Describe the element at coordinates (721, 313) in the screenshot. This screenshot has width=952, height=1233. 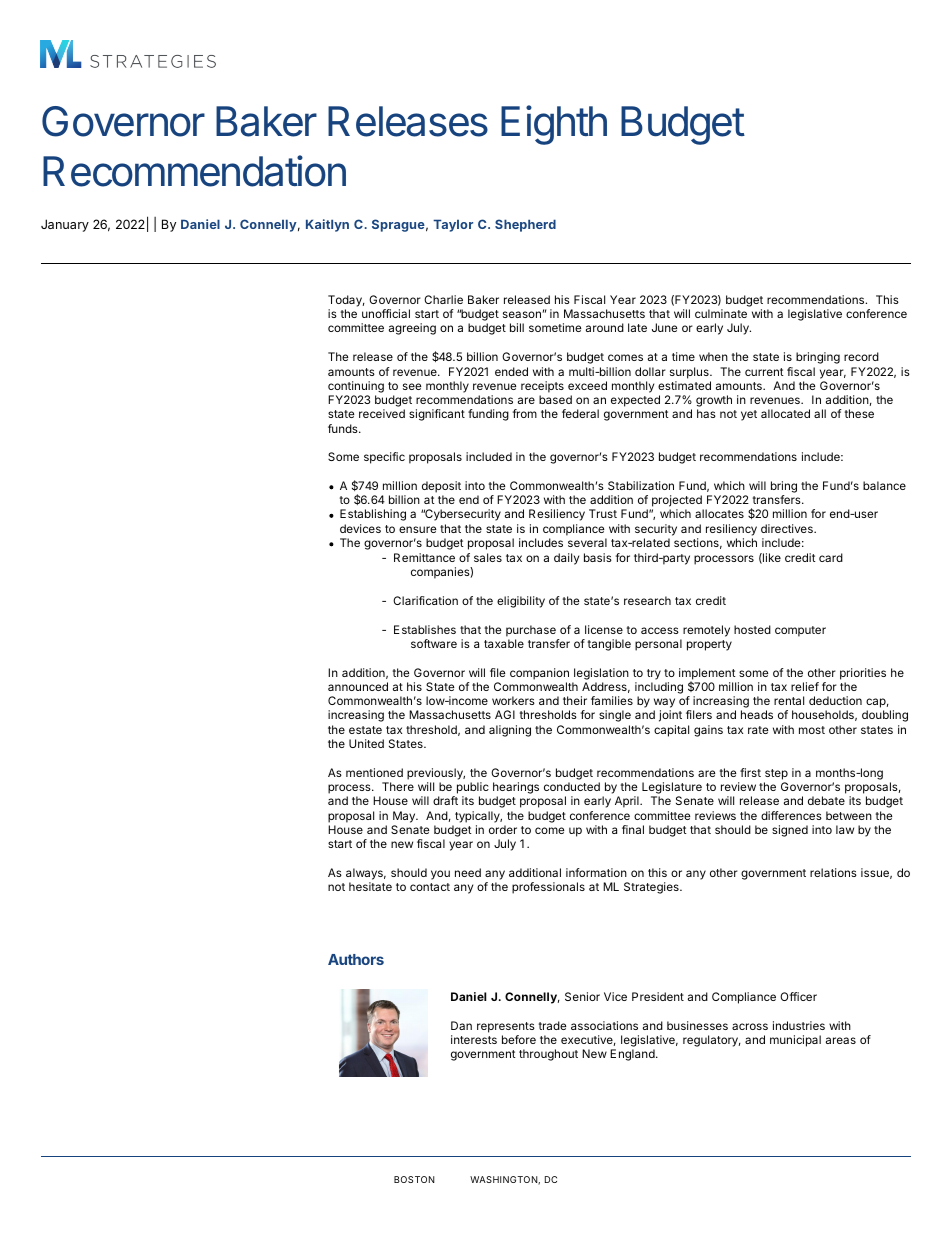
I see `culminate` at that location.
